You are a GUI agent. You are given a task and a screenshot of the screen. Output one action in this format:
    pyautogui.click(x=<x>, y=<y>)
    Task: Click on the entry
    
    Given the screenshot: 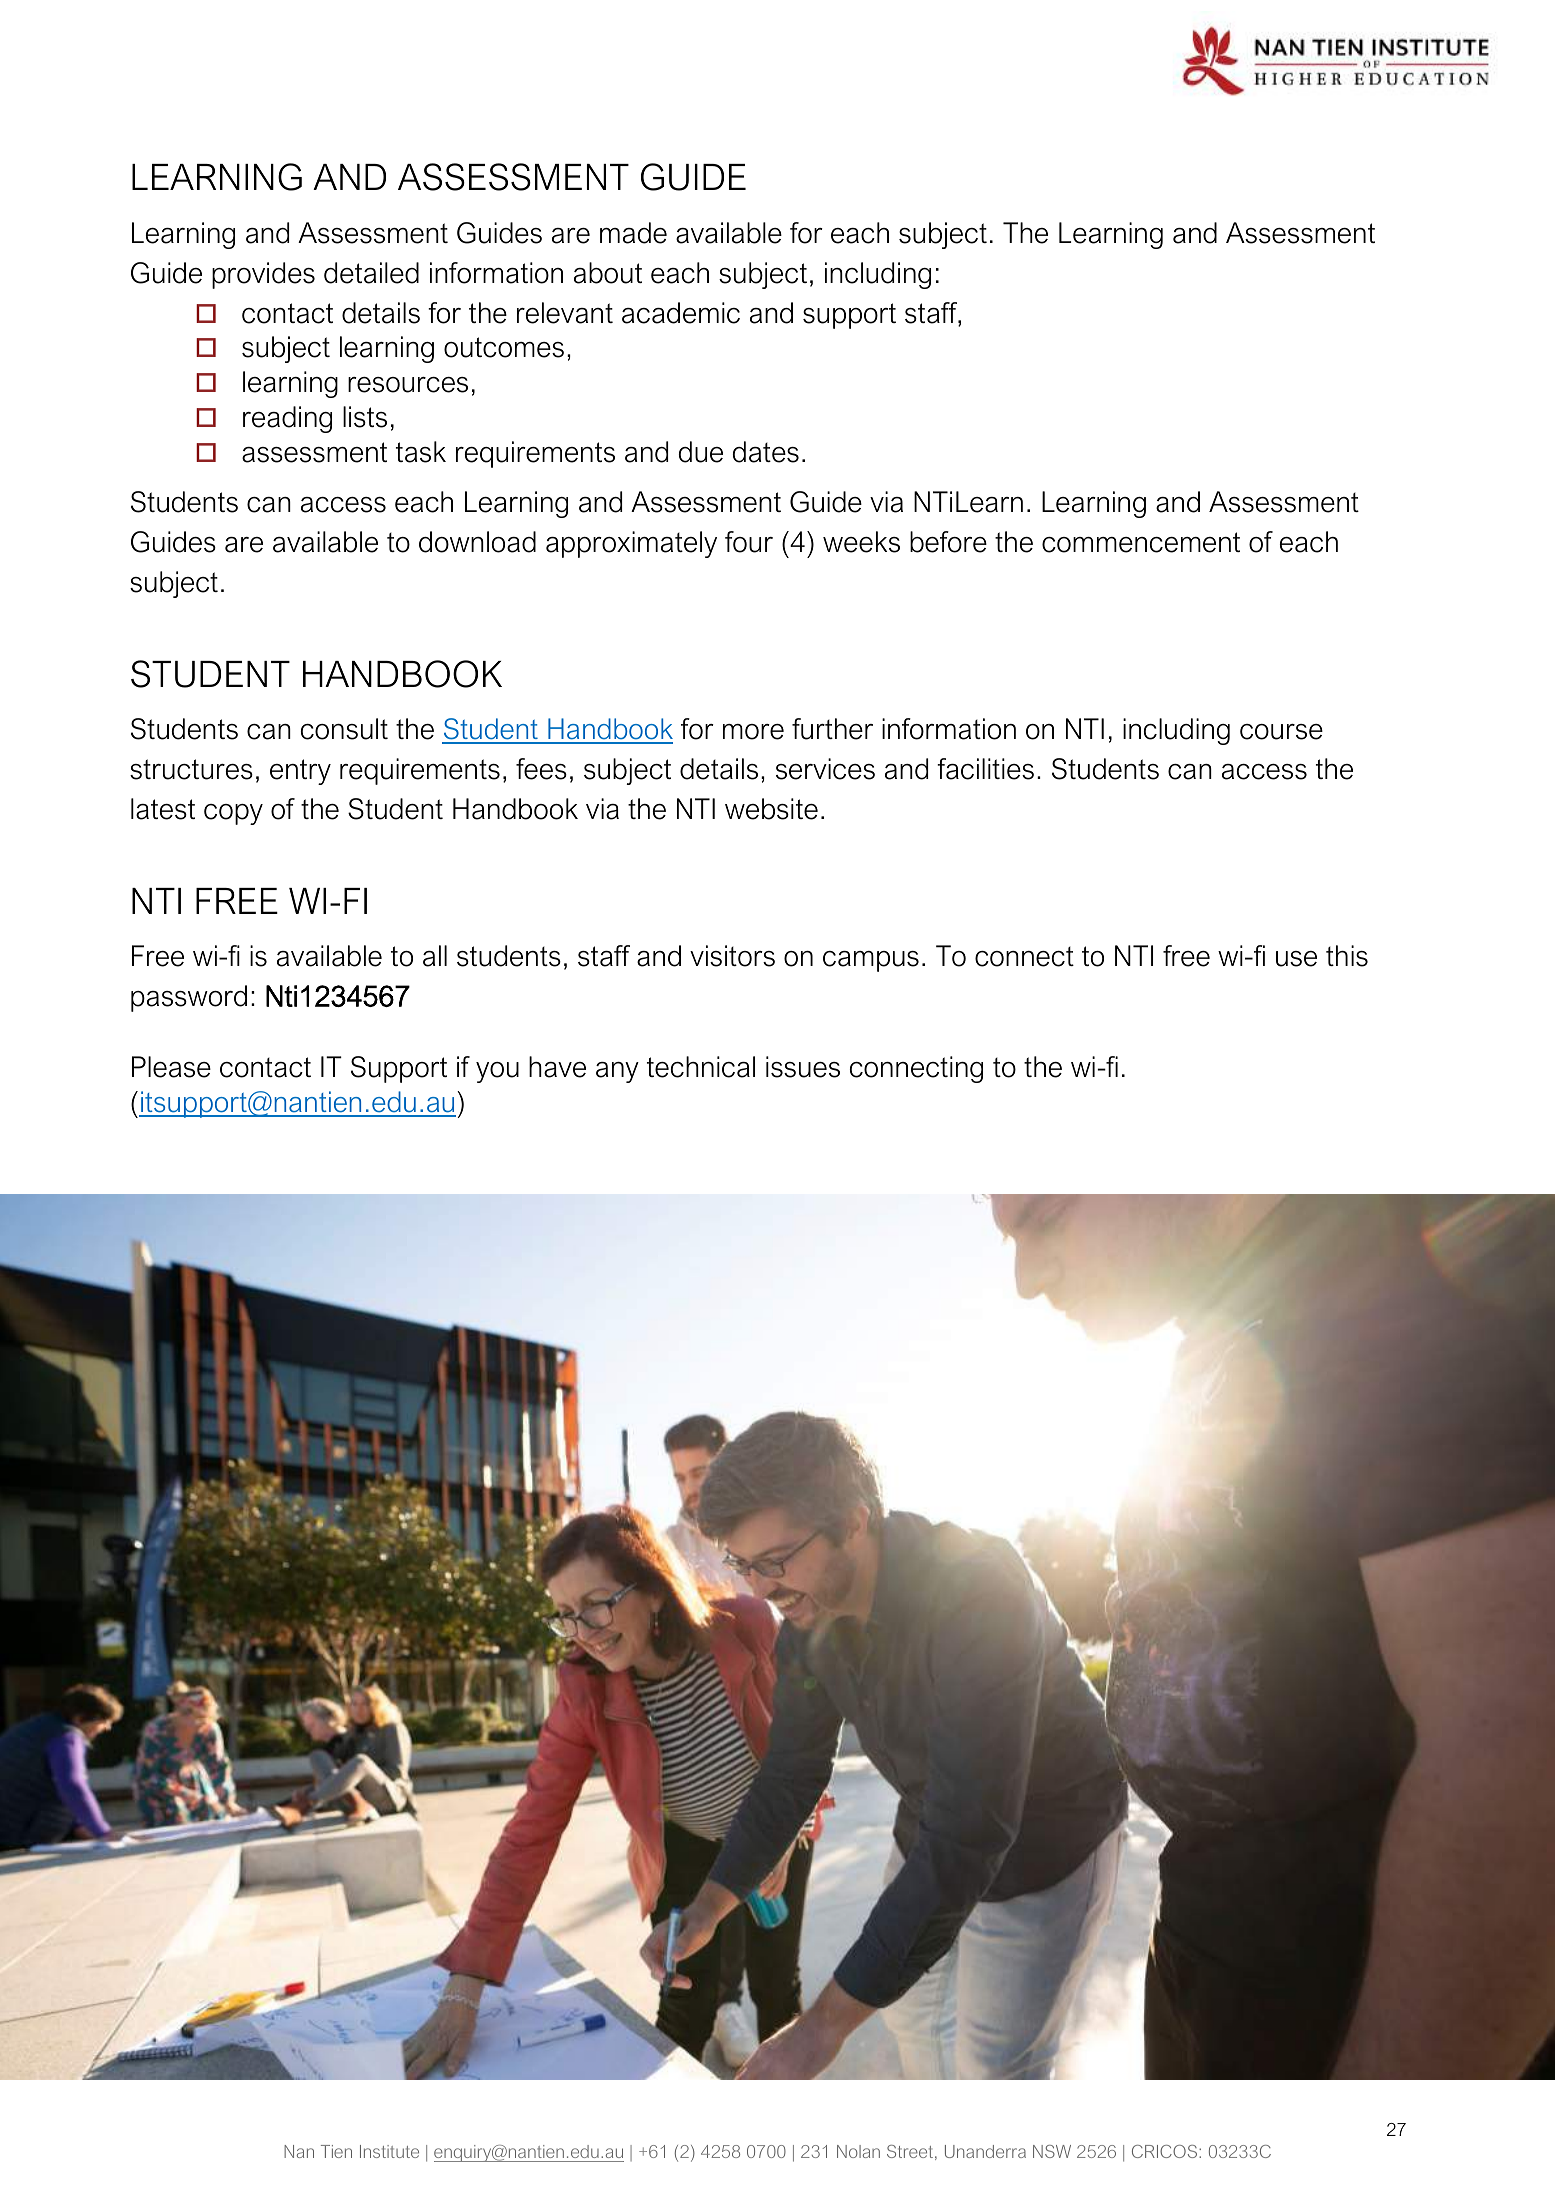 What is the action you would take?
    pyautogui.click(x=300, y=772)
